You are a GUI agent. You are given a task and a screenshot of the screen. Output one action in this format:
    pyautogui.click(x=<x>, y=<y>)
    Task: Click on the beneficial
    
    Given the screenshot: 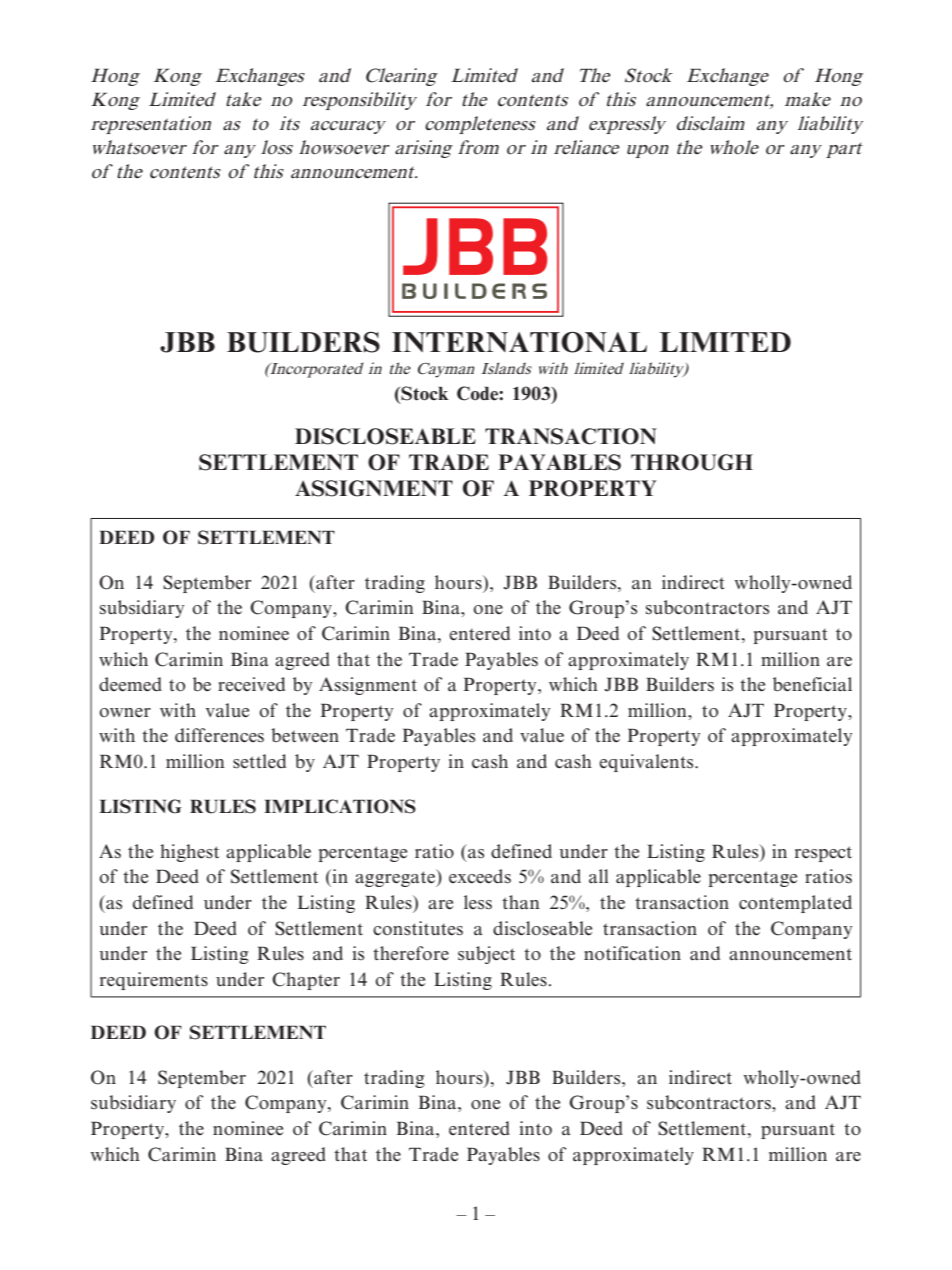 What is the action you would take?
    pyautogui.click(x=812, y=684)
